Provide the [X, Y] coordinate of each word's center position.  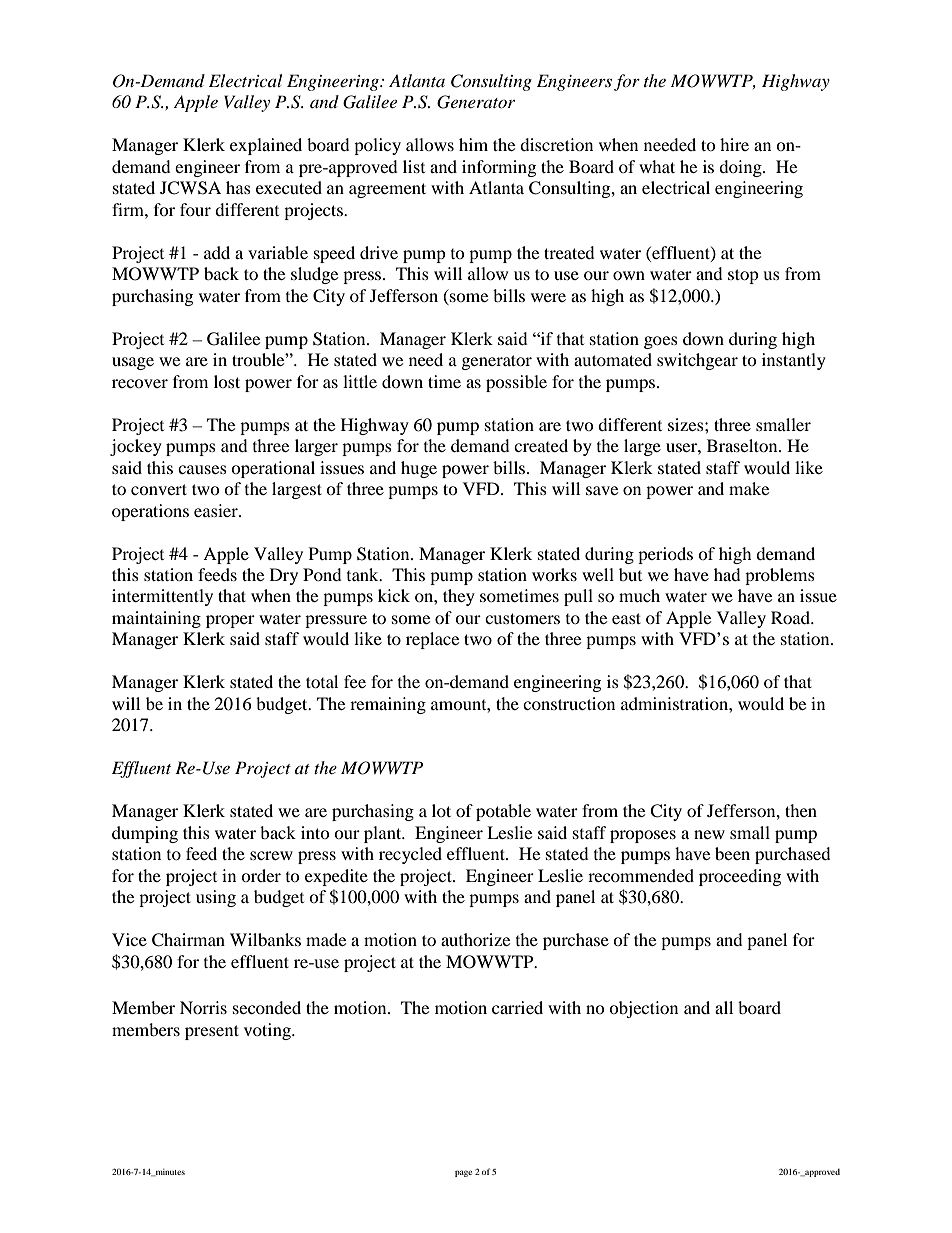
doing [741, 168]
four [195, 209]
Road [791, 617]
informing [499, 168]
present [212, 1032]
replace [432, 640]
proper [230, 621]
